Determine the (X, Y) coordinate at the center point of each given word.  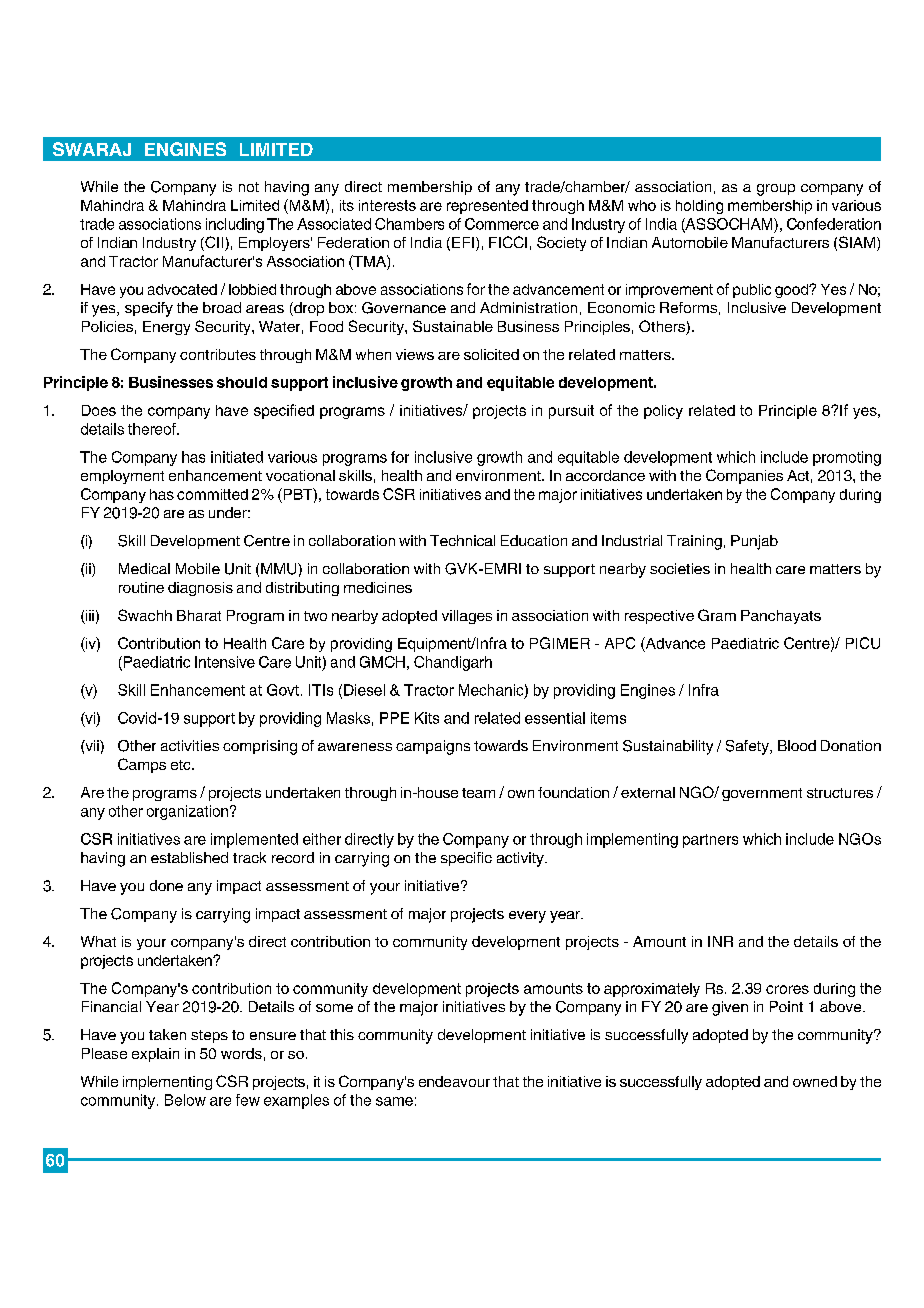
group (776, 190)
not (249, 187)
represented (487, 207)
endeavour (454, 1081)
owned (815, 1081)
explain (155, 1055)
